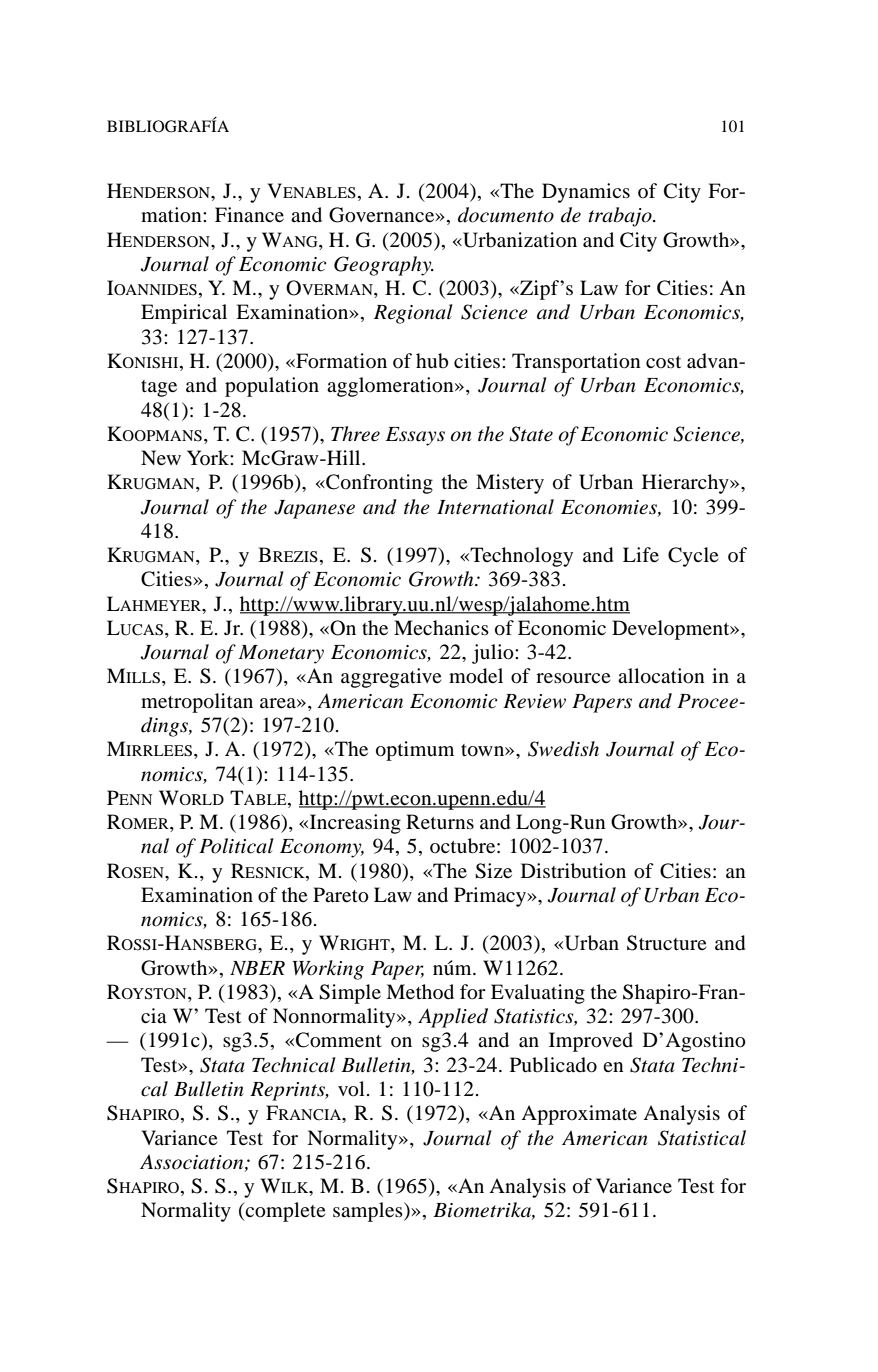 Image resolution: width=878 pixels, height=1372 pixels. What do you see at coordinates (285, 1212) in the page?
I see `complete` at bounding box center [285, 1212].
